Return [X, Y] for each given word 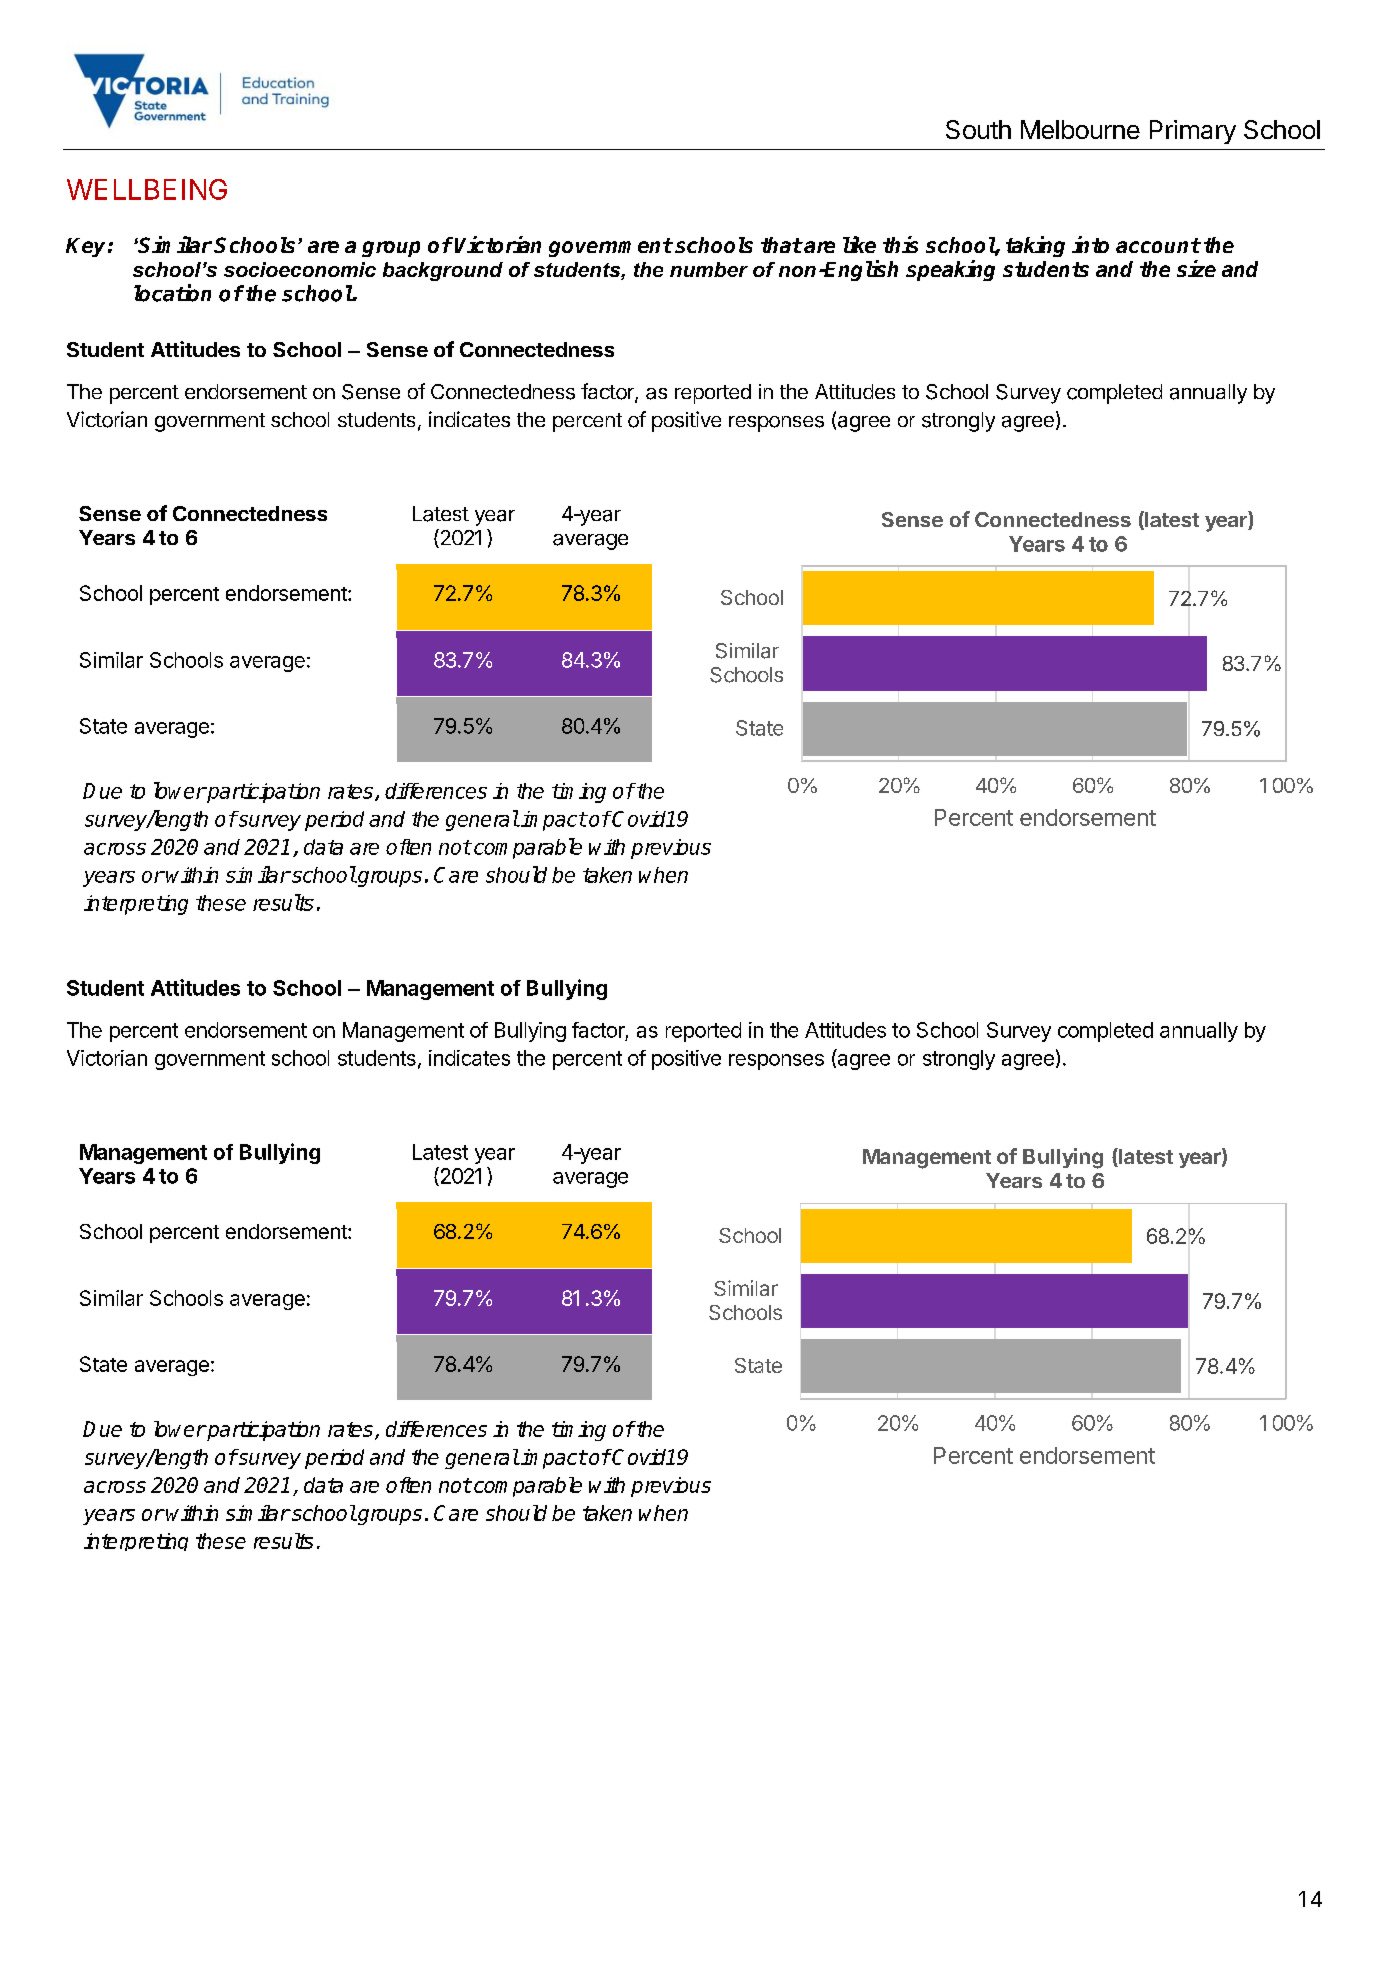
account [1158, 245]
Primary [1193, 132]
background [443, 271]
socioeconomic [300, 269]
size [1196, 268]
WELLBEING [147, 189]
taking [1035, 246]
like [859, 244]
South [978, 129]
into [1090, 244]
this [900, 244]
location [172, 293]
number [709, 269]
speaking [950, 270]
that [781, 245]
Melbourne [1080, 129]
